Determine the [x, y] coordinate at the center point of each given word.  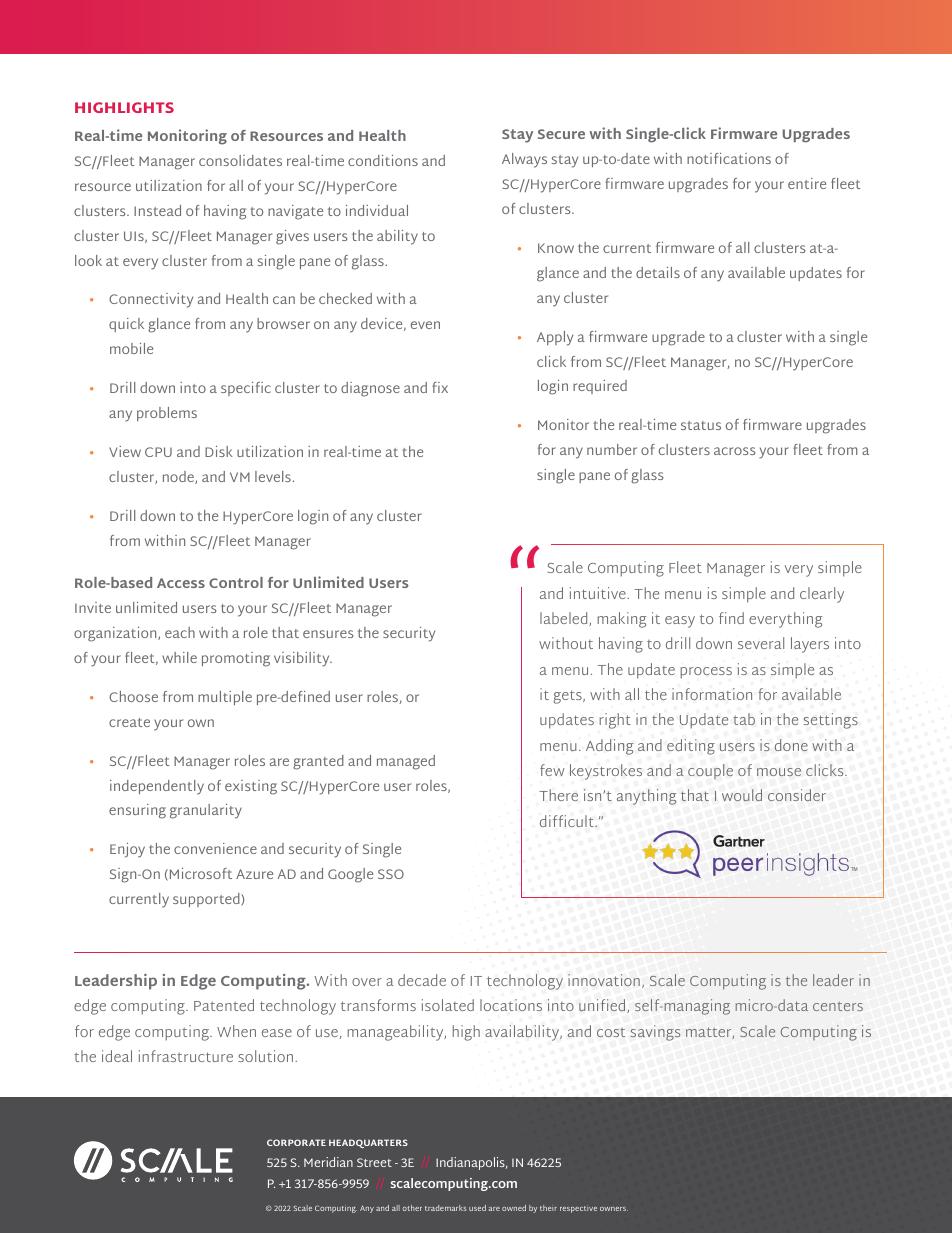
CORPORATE [296, 1142]
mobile [131, 348]
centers [838, 1006]
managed [406, 762]
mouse [779, 772]
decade [422, 980]
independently [157, 787]
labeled [565, 619]
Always [524, 160]
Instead [157, 210]
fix [440, 387]
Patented [224, 1005]
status [701, 425]
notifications [729, 158]
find [731, 618]
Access [181, 583]
